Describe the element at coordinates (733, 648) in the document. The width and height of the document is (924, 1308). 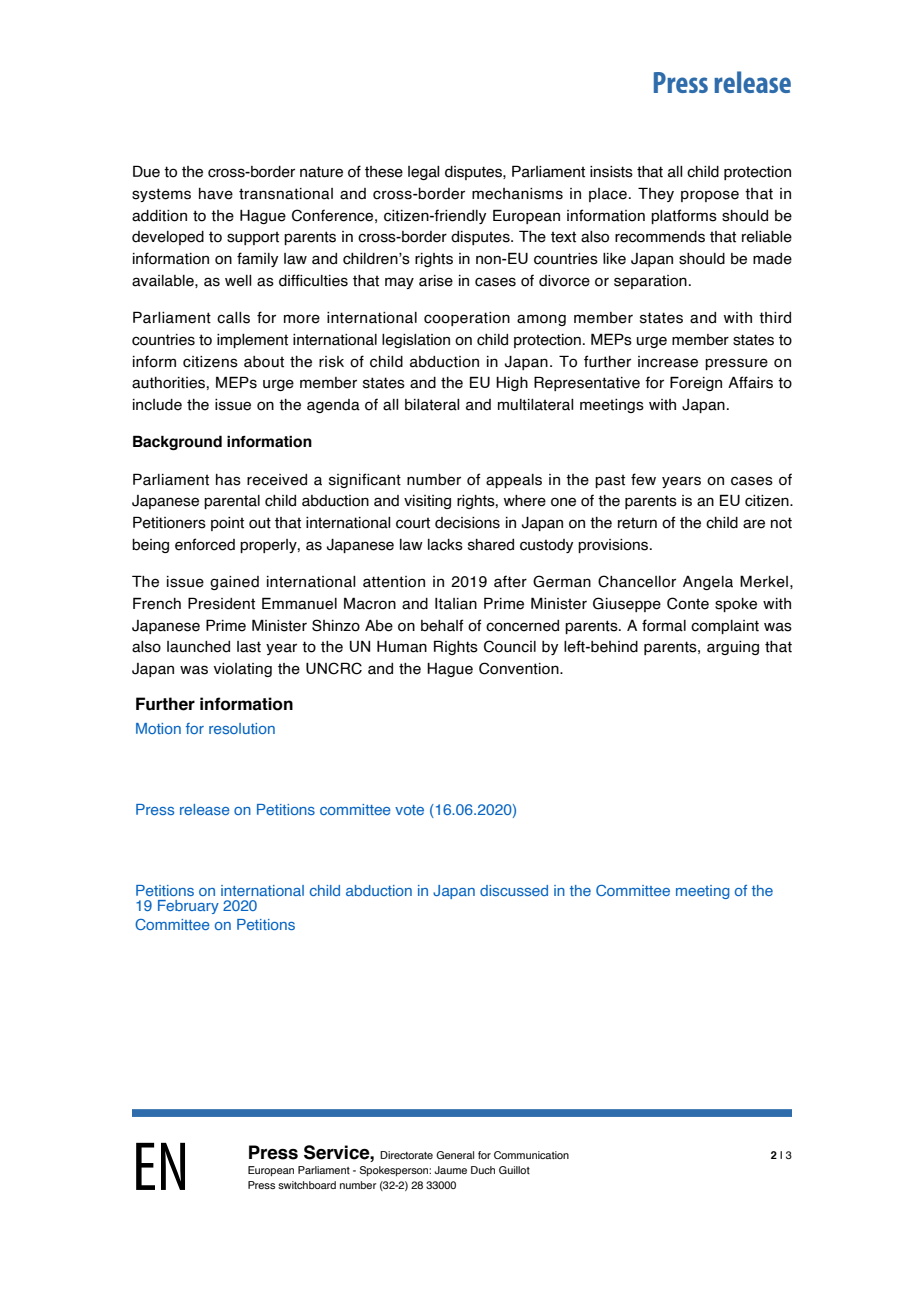
I see `arguing` at that location.
